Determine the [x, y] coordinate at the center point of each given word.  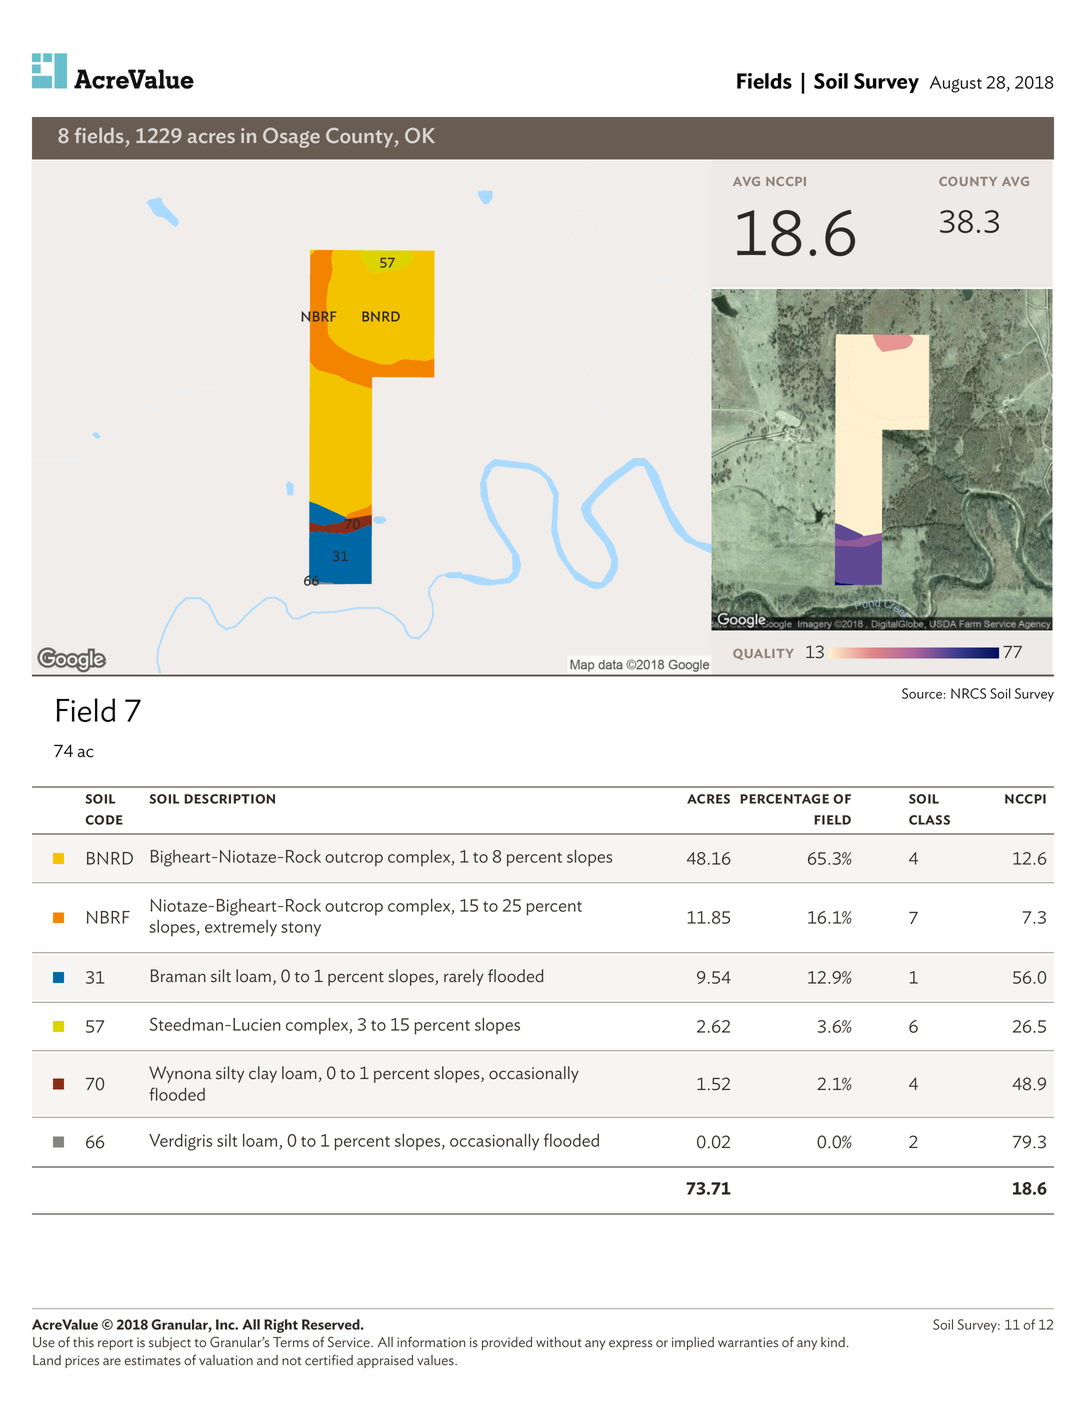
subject [170, 1343]
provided [507, 1343]
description [229, 799]
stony [301, 929]
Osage [291, 138]
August [956, 84]
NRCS [968, 693]
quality [763, 654]
